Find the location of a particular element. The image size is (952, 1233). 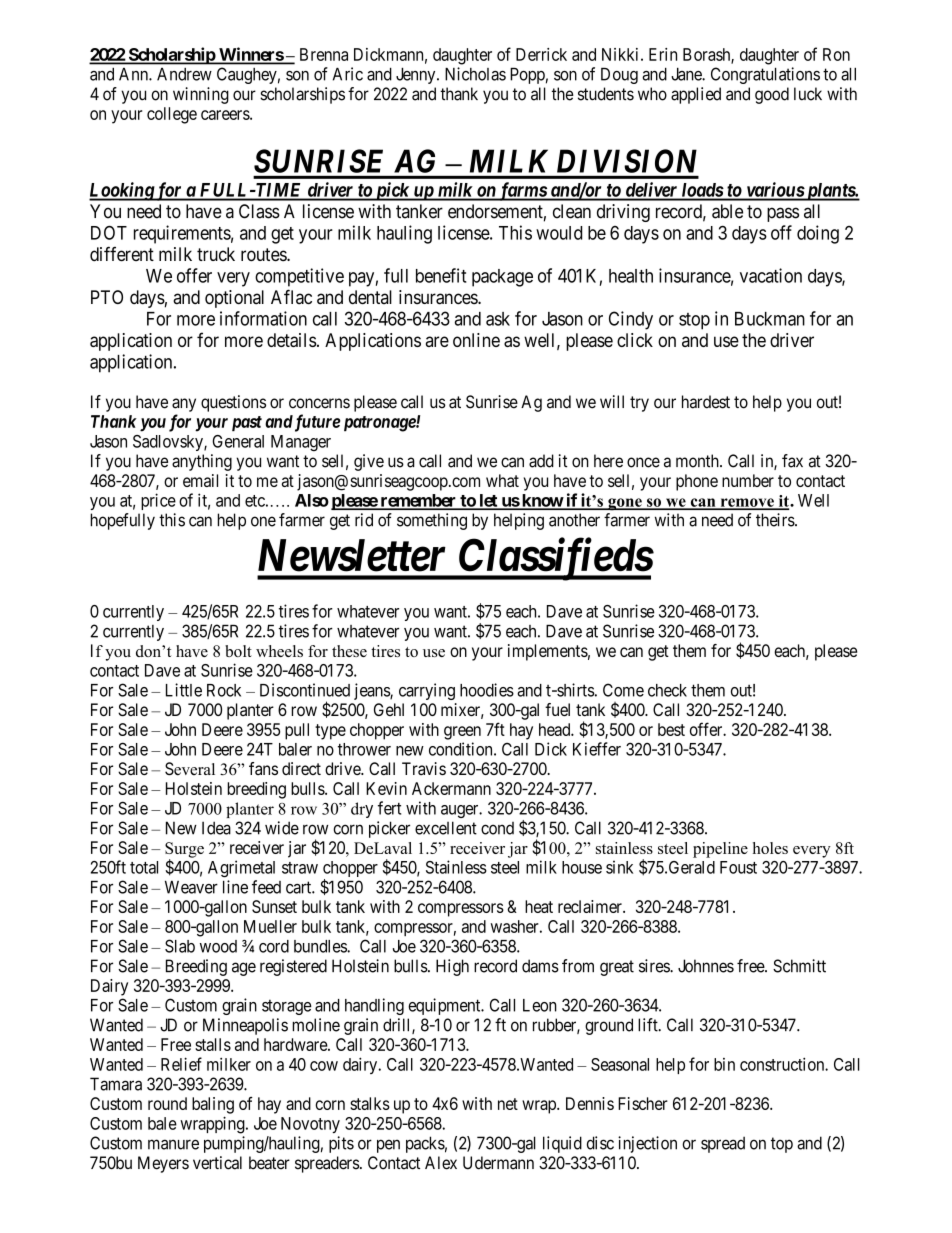

Weaver is located at coordinates (191, 887).
